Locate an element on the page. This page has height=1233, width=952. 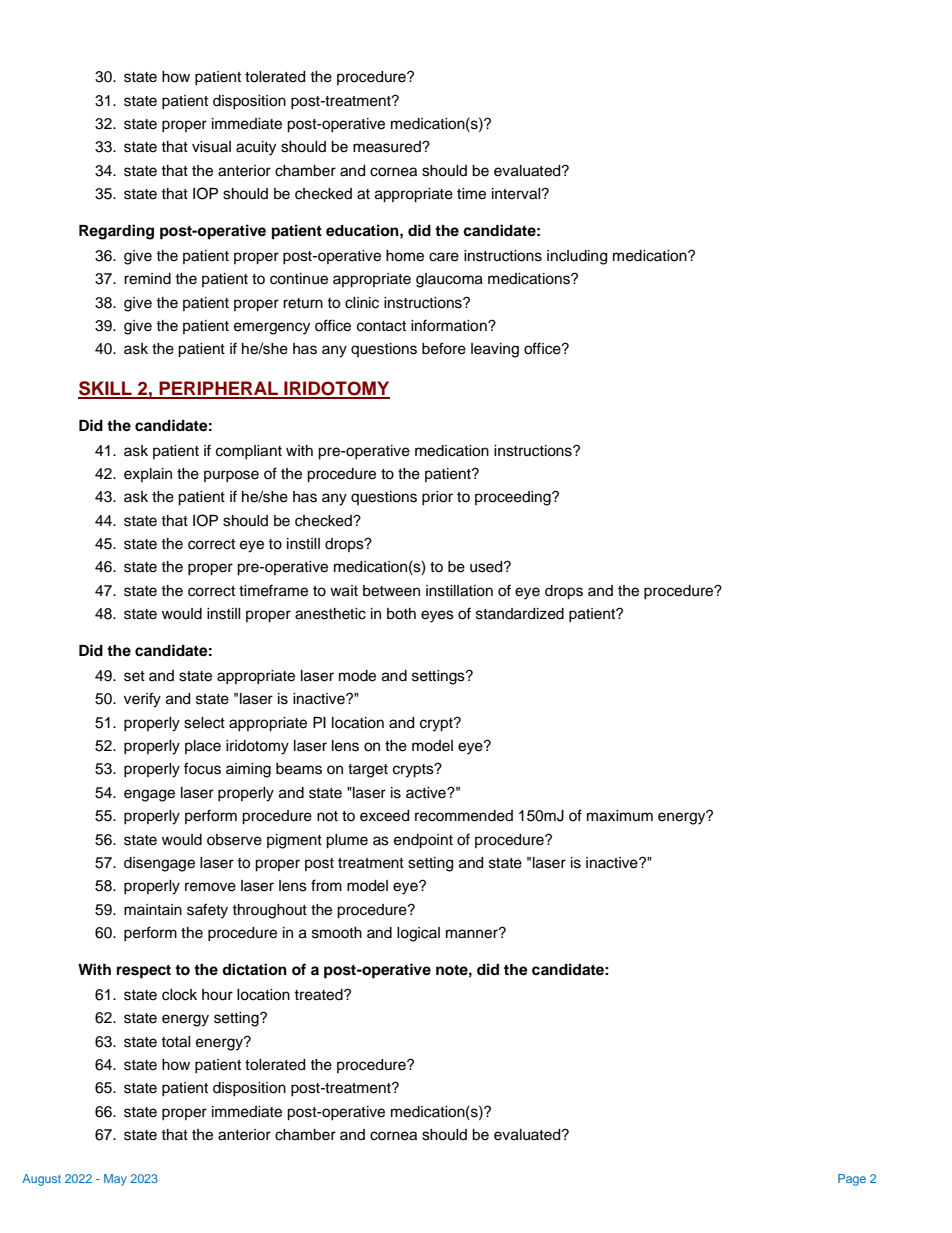
SKILL is located at coordinates (106, 389).
